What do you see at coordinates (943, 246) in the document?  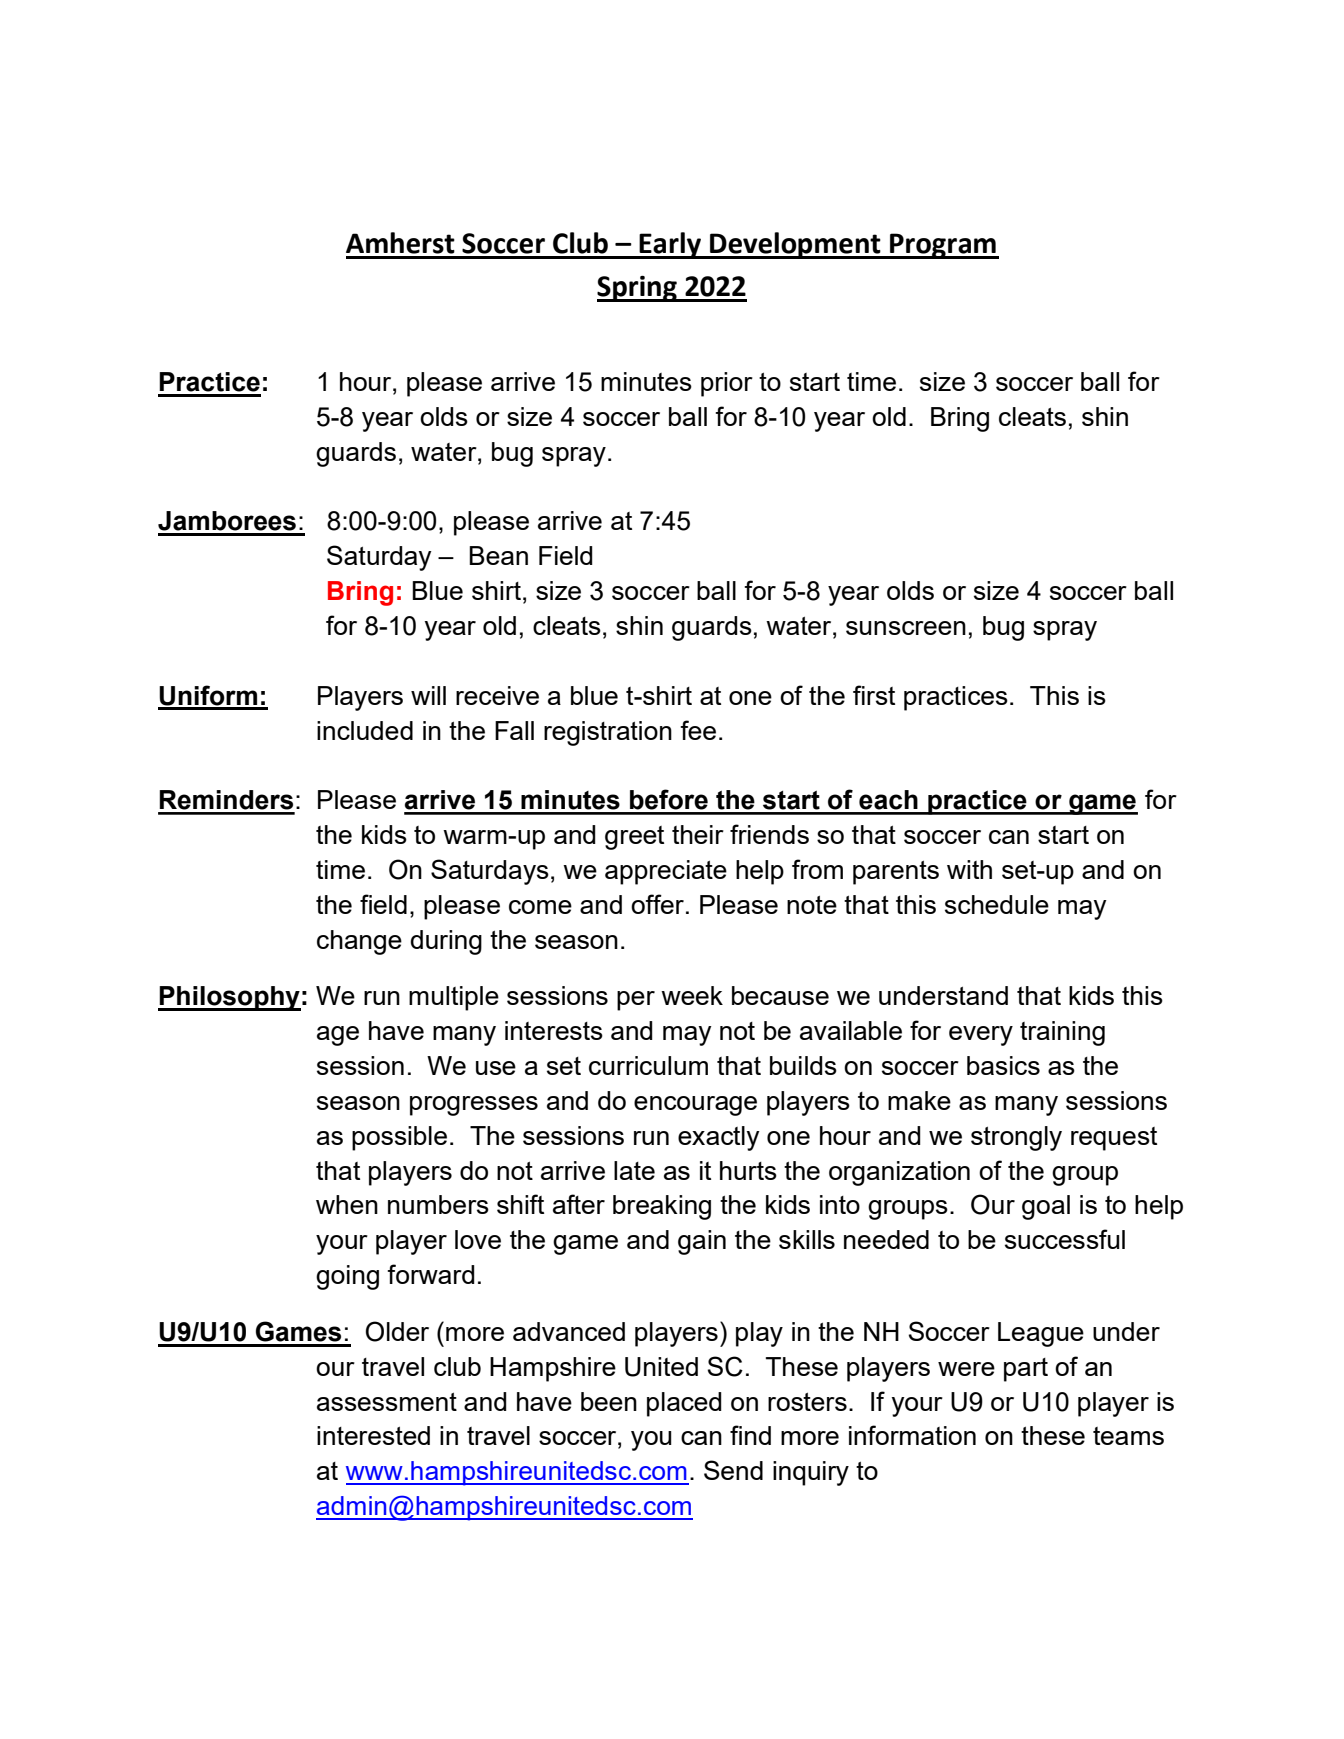 I see `Program` at bounding box center [943, 246].
